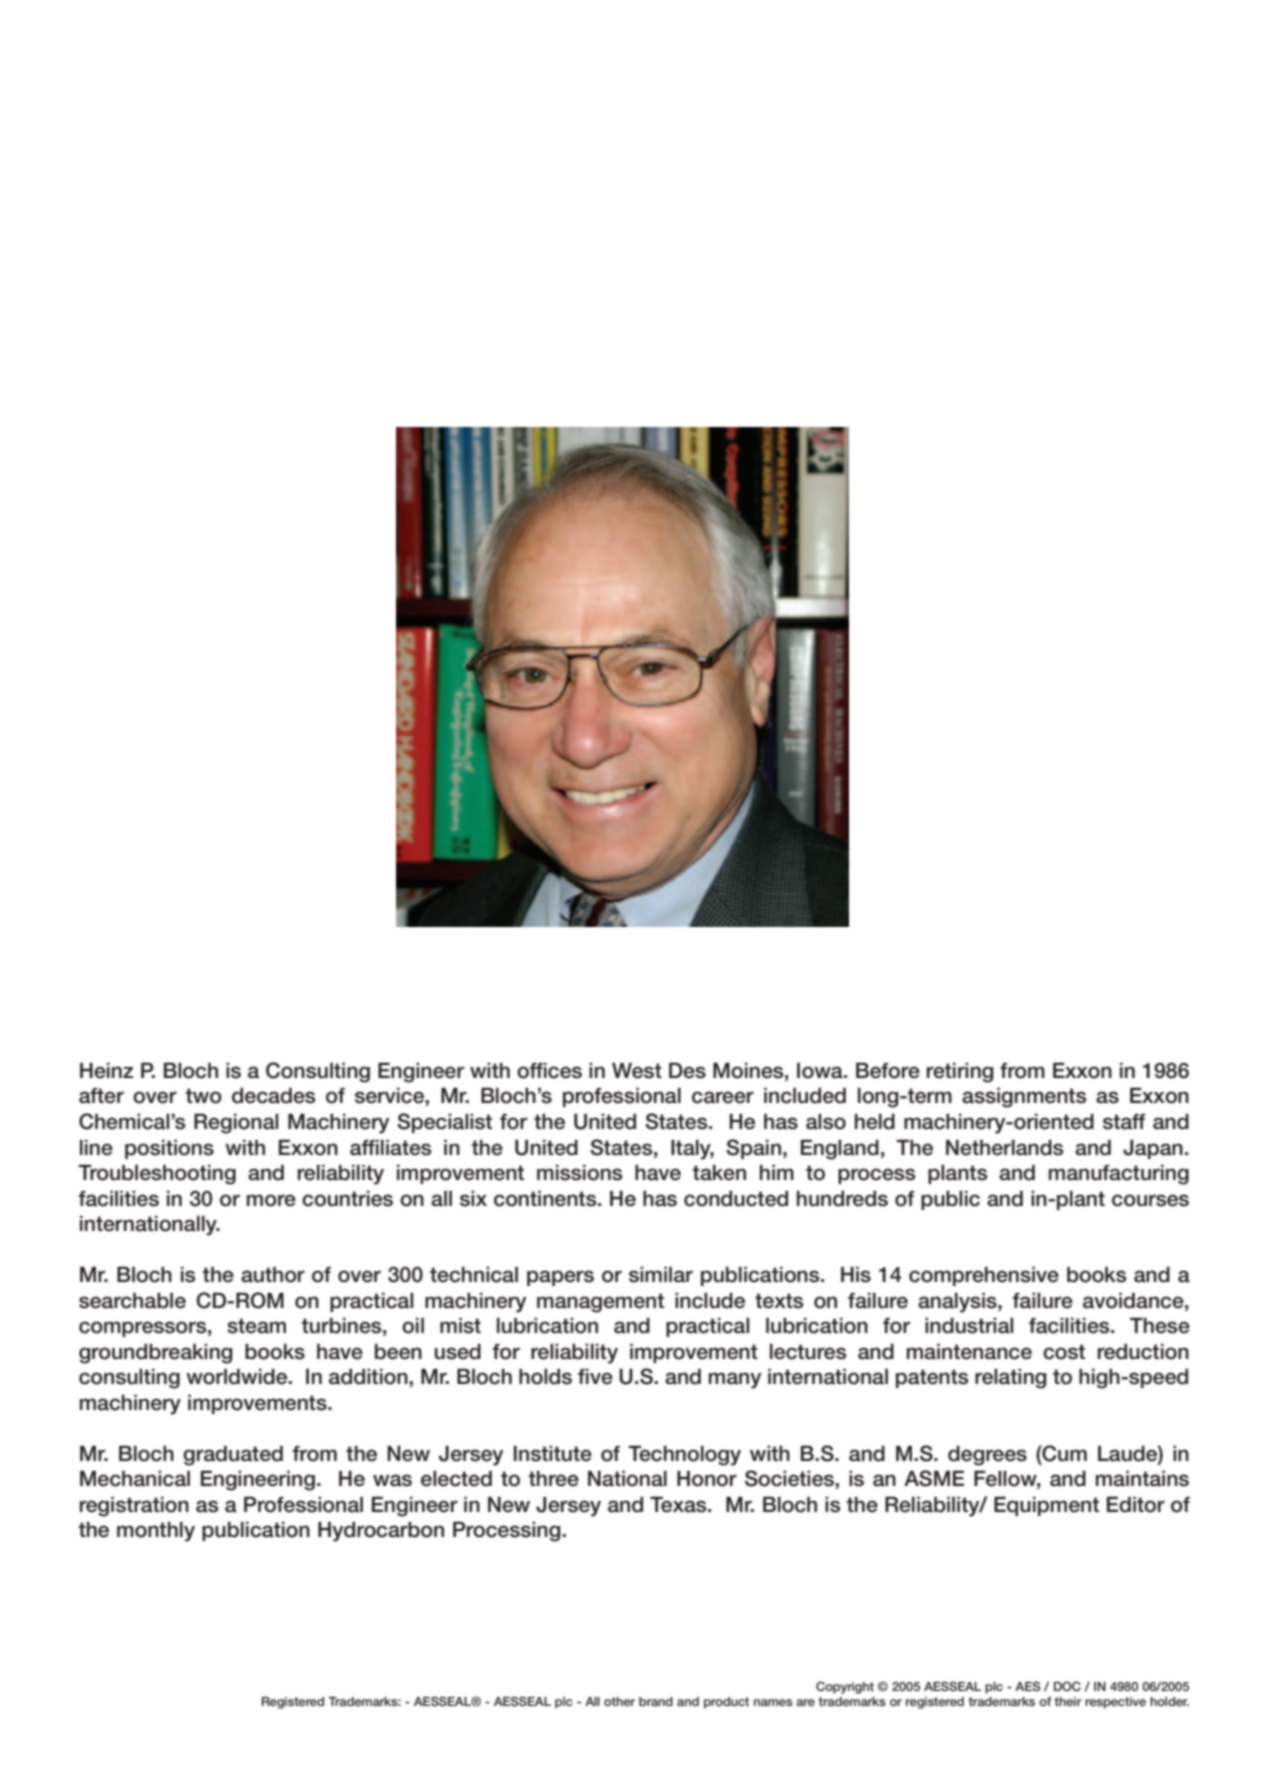 Image resolution: width=1266 pixels, height=1790 pixels. Describe the element at coordinates (156, 1532) in the screenshot. I see `monthly` at that location.
